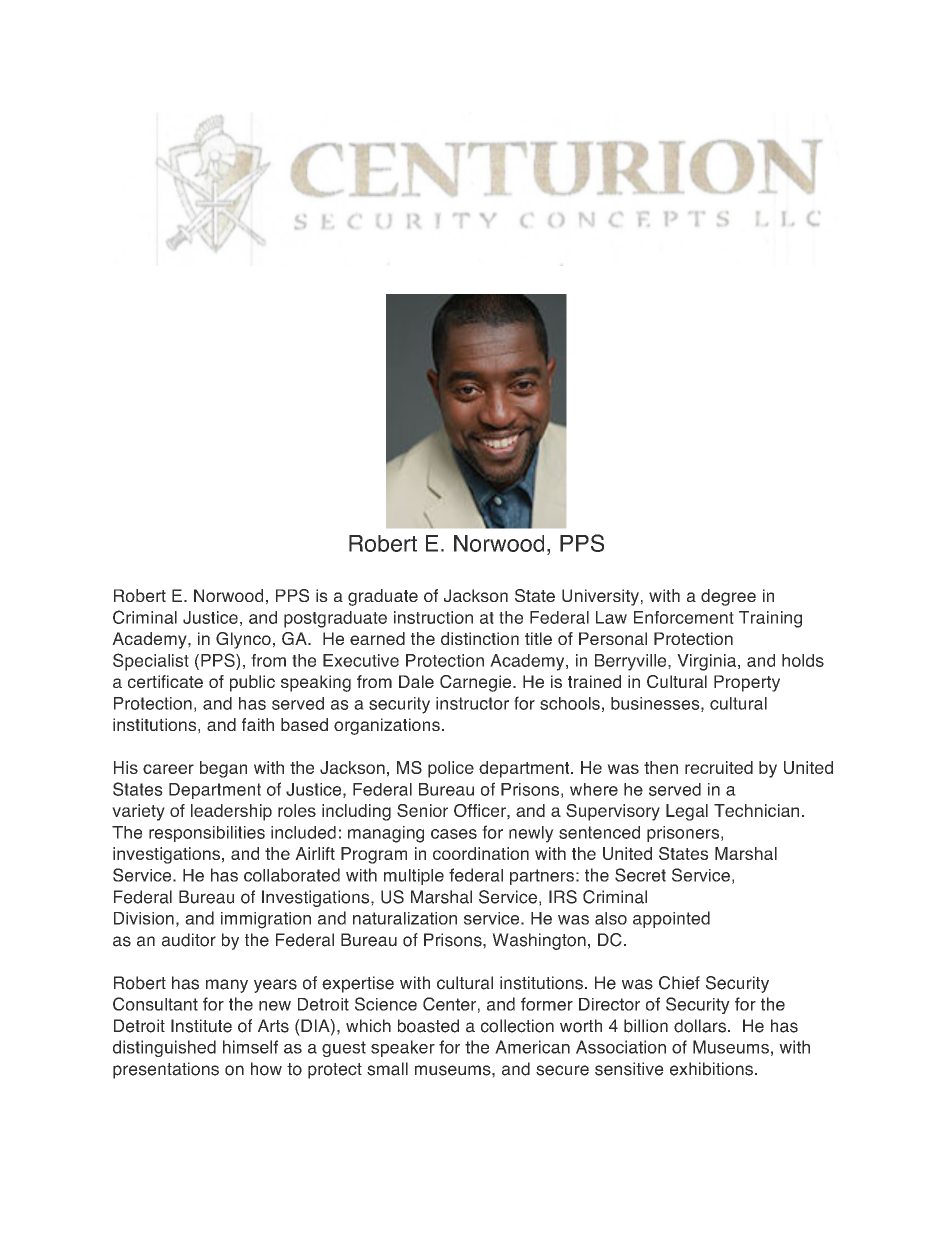  Describe the element at coordinates (539, 941) in the document. I see `Washington` at that location.
